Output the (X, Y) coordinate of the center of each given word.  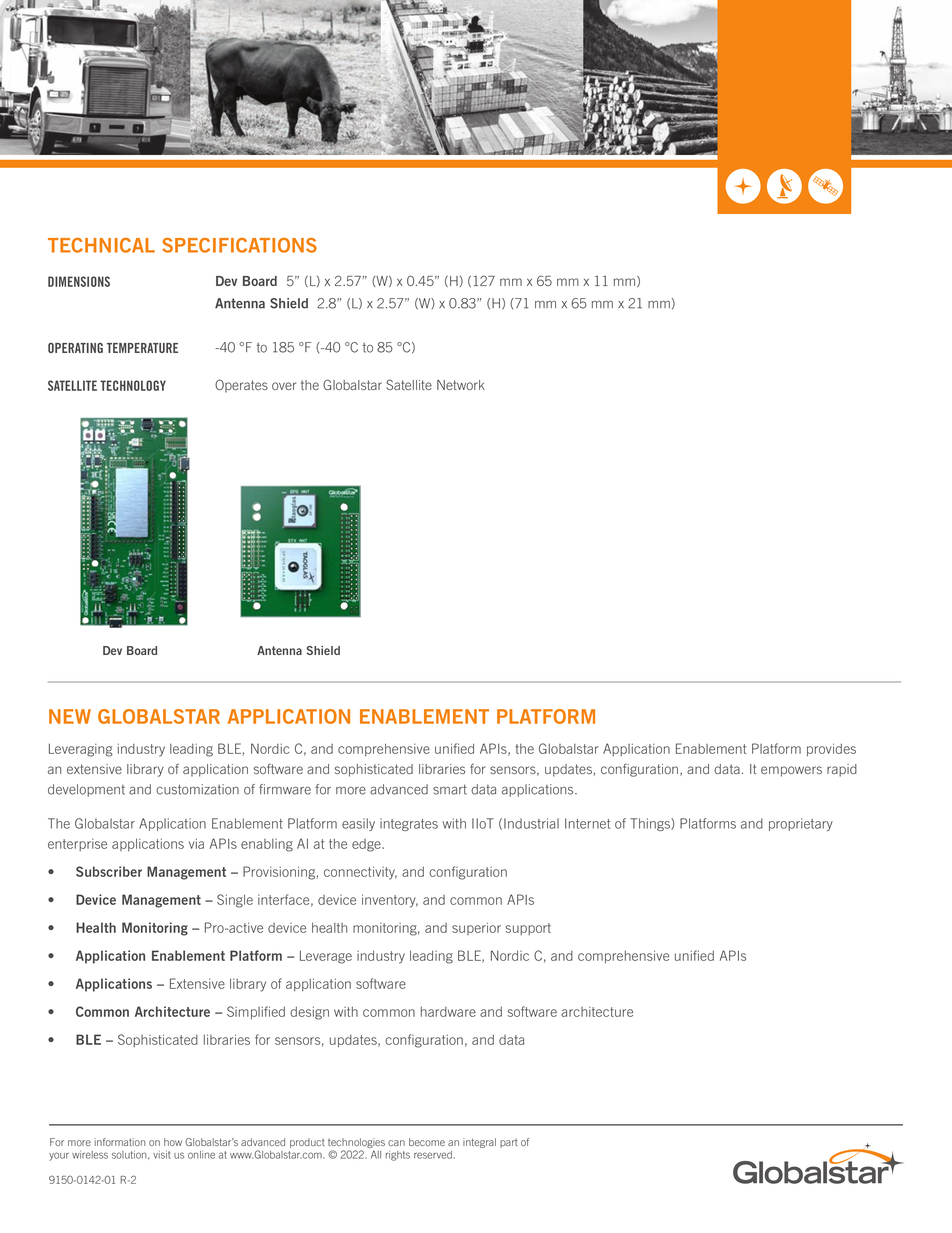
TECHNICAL (101, 245)
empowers (791, 771)
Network (461, 385)
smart (450, 789)
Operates (241, 386)
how (173, 1142)
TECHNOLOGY (133, 385)
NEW (70, 716)
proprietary (801, 824)
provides (831, 749)
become (427, 1142)
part (509, 1143)
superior (476, 928)
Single (235, 901)
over (284, 386)
